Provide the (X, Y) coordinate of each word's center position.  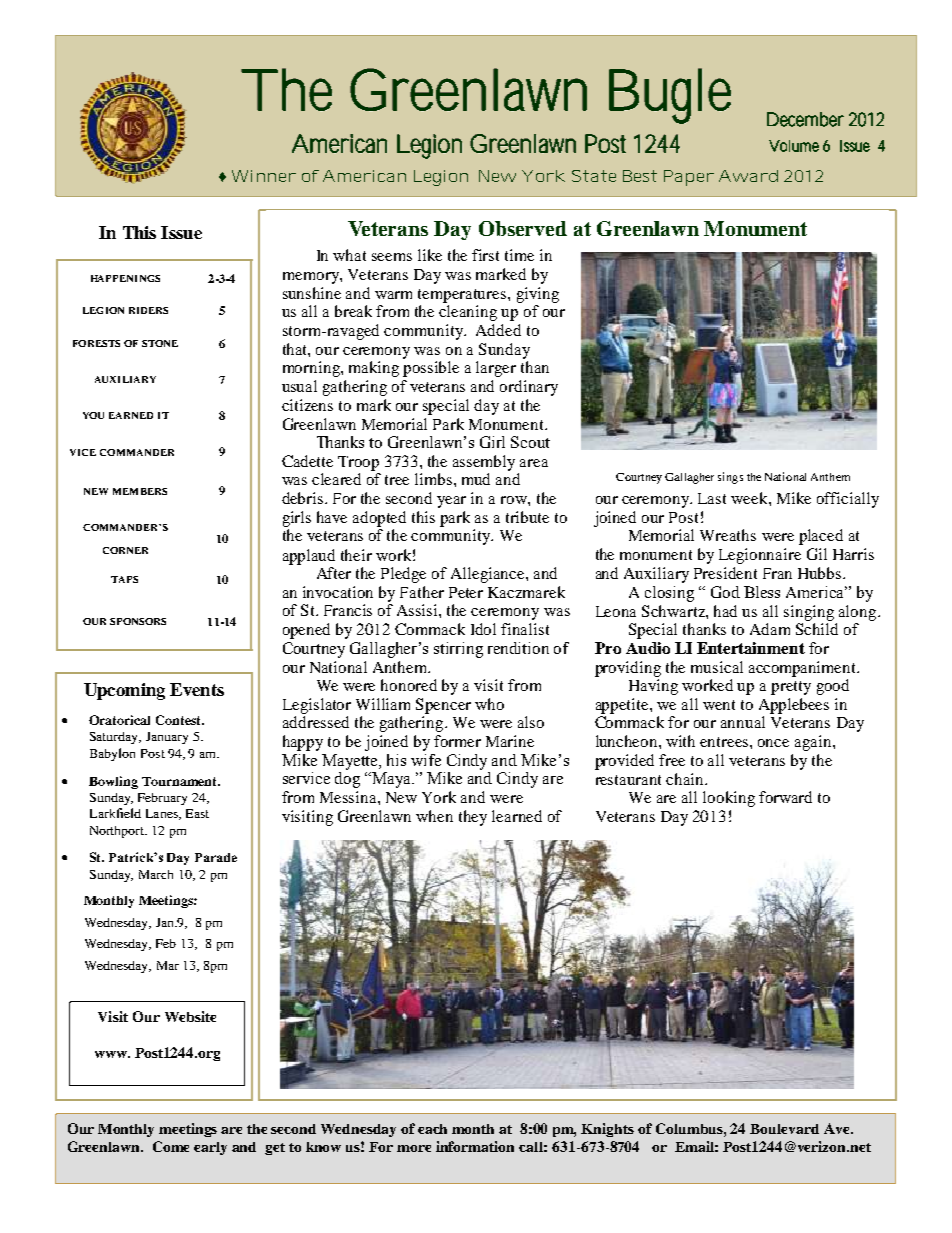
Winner (264, 176)
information (475, 1146)
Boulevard (784, 1129)
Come (171, 1146)
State (594, 176)
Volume (794, 146)
